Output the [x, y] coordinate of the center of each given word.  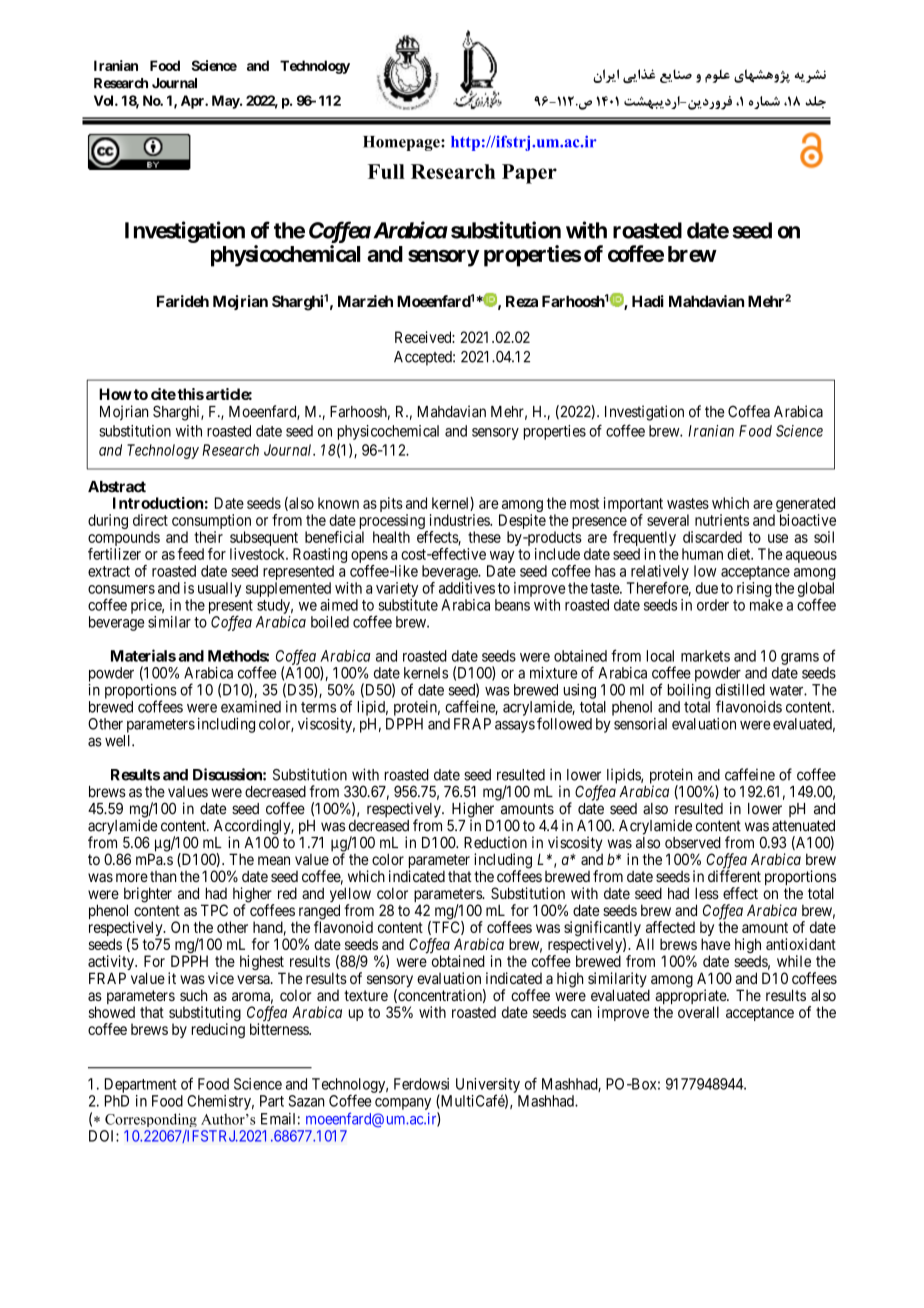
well [119, 741]
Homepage [402, 143]
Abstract [117, 487]
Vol [105, 100]
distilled [740, 690]
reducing [218, 1030]
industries [460, 520]
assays [515, 727]
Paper [529, 174]
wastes [688, 503]
